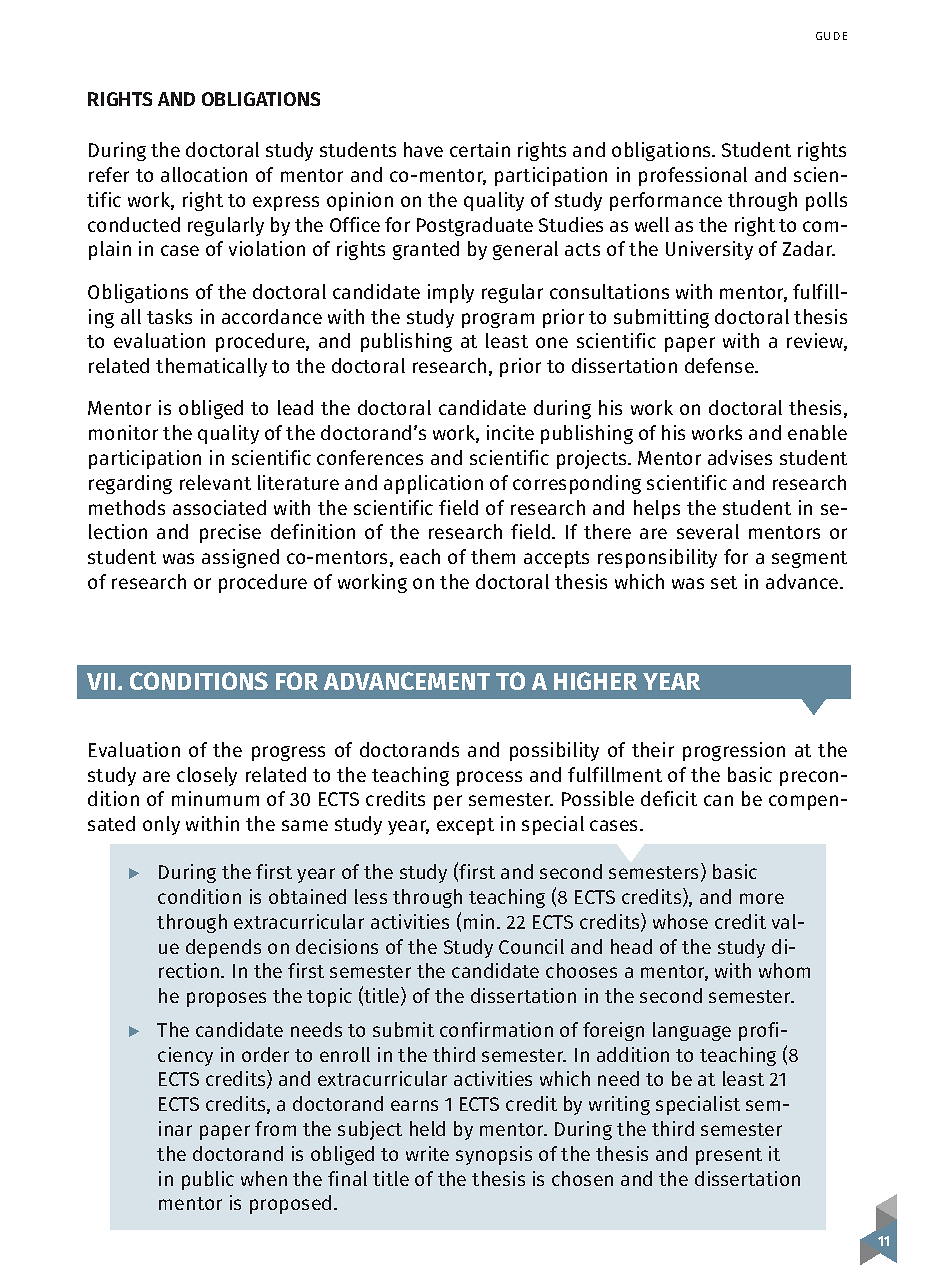 The width and height of the image is (936, 1288). Describe the element at coordinates (494, 1155) in the image. I see `synopsis` at that location.
